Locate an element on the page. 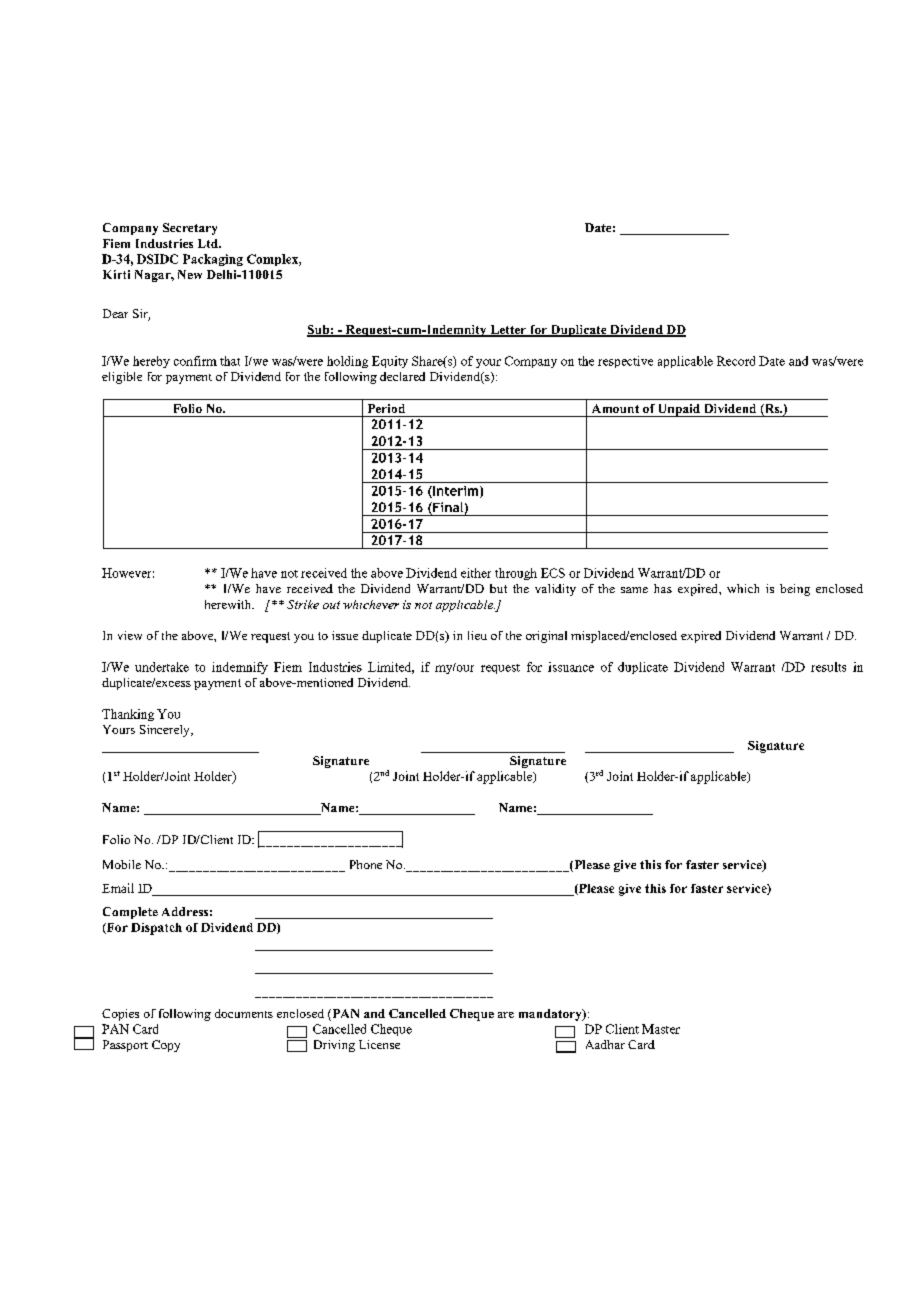 This page has width=924, height=1308. mandatory is located at coordinates (551, 1015).
